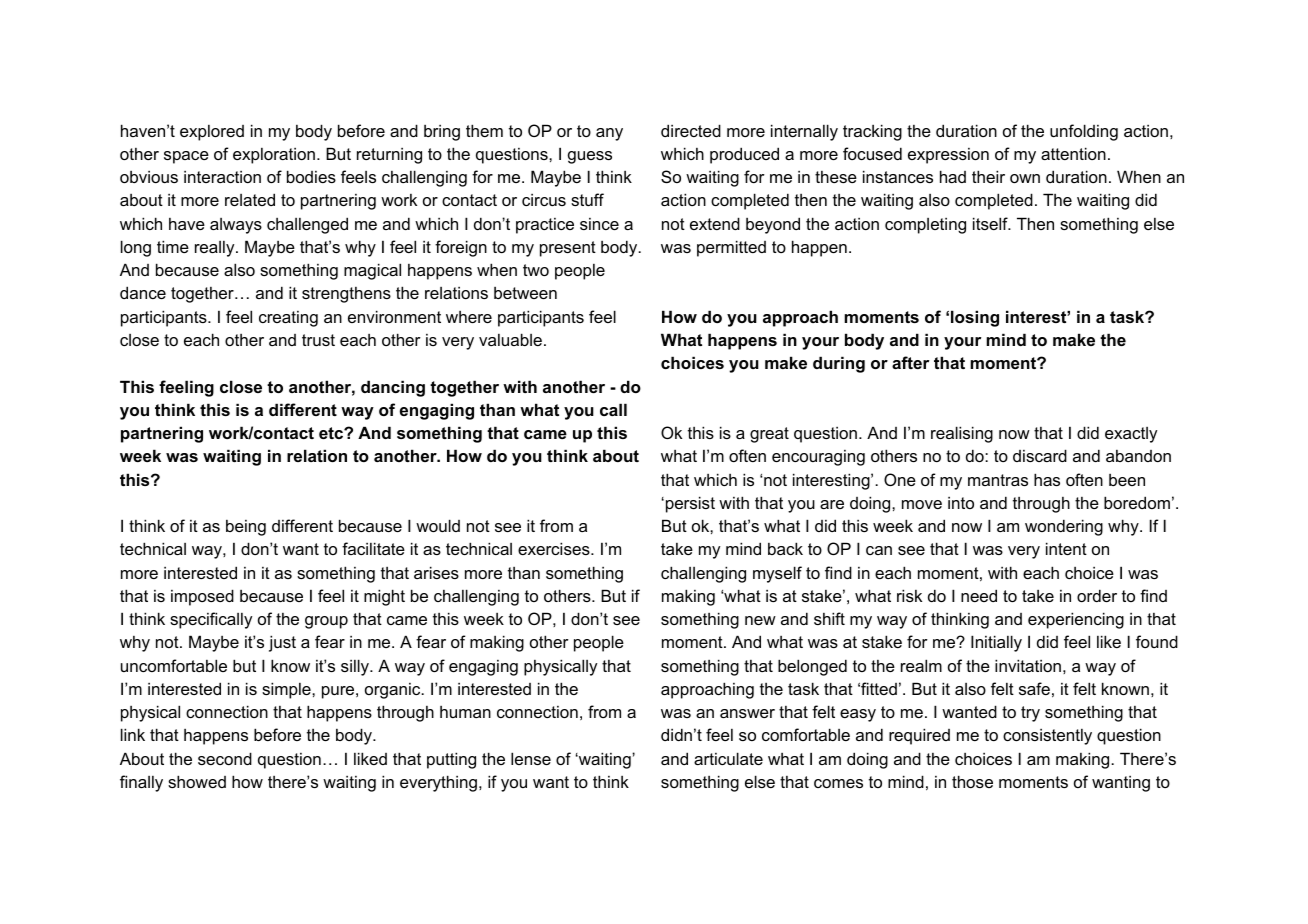 This screenshot has height=924, width=1308. I want to click on valuable, so click(510, 339).
